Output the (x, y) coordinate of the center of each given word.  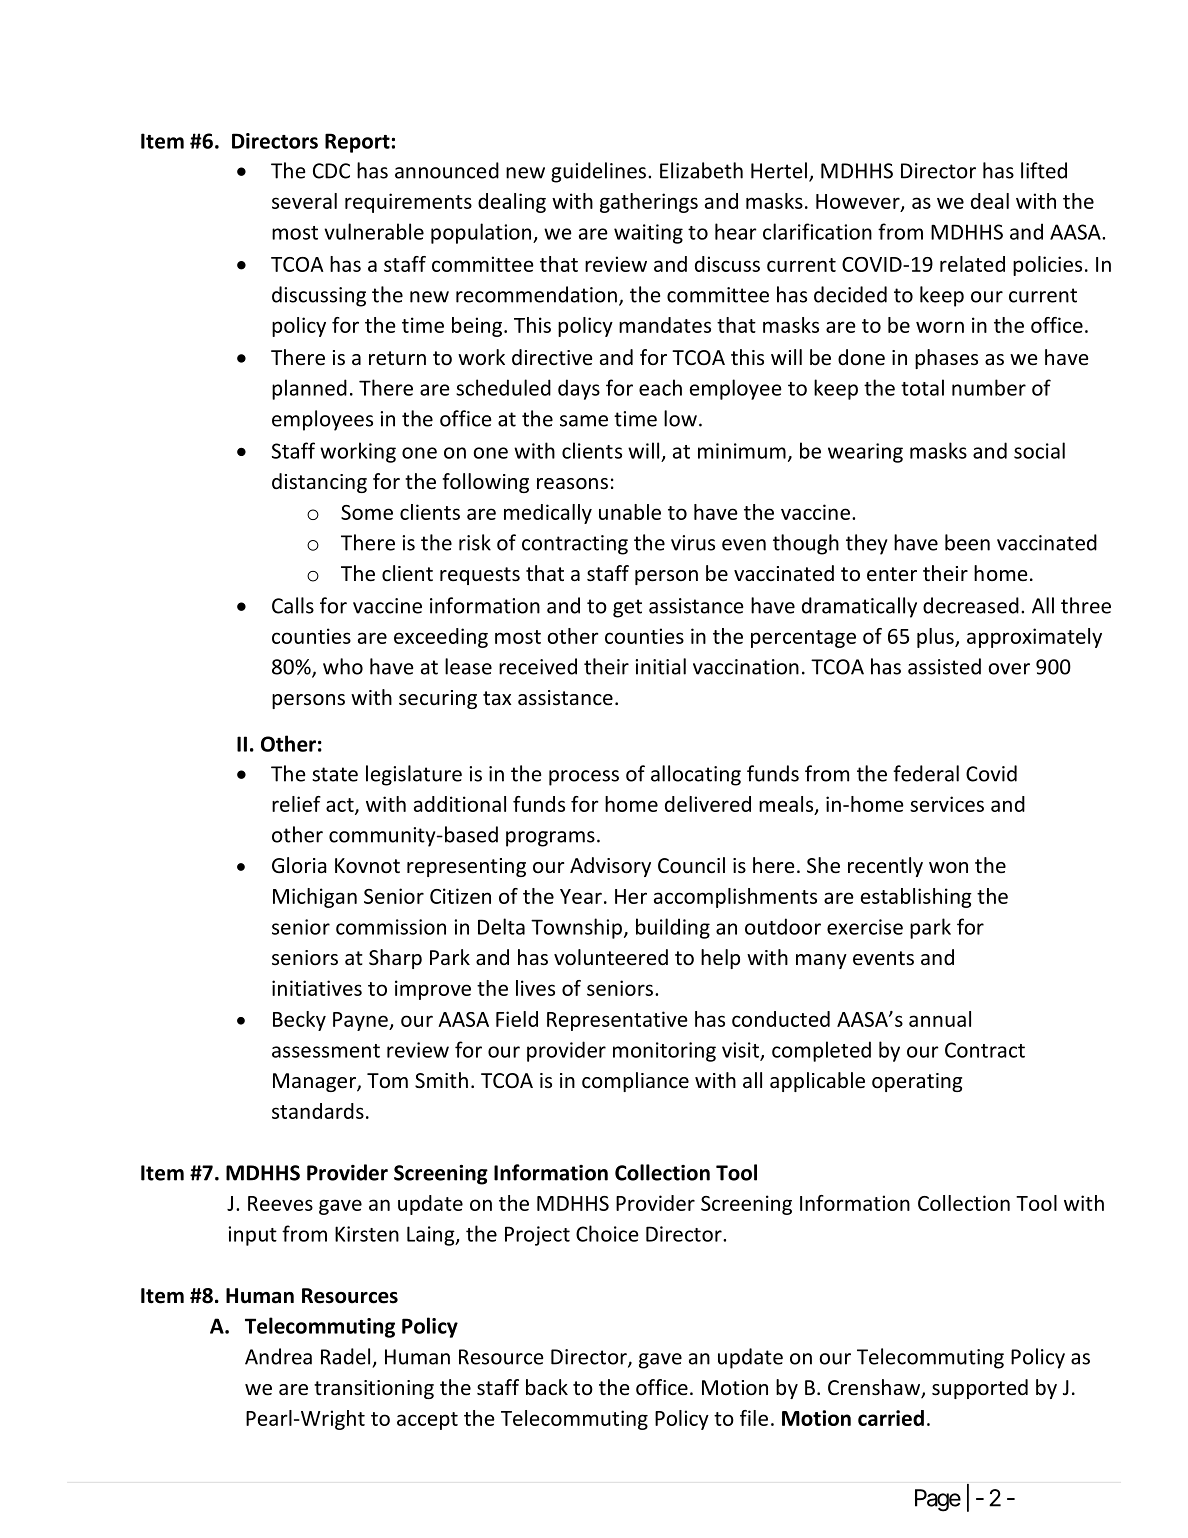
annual (940, 1019)
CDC (331, 171)
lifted (1044, 170)
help (720, 959)
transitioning (374, 1389)
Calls (293, 605)
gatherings (649, 203)
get (627, 608)
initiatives (317, 988)
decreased (971, 605)
